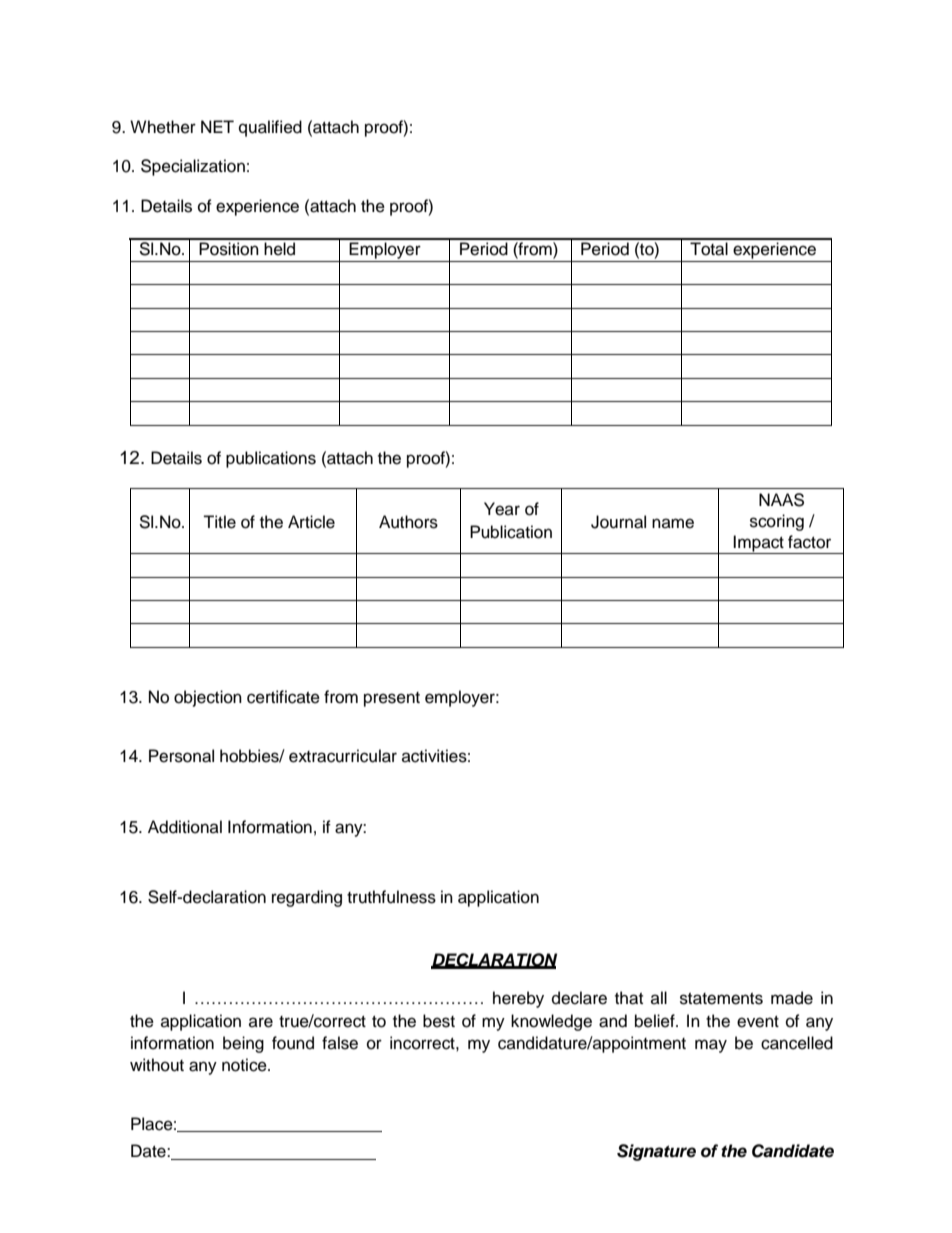 Image resolution: width=952 pixels, height=1233 pixels. Describe the element at coordinates (270, 128) in the page. I see `qualified` at that location.
